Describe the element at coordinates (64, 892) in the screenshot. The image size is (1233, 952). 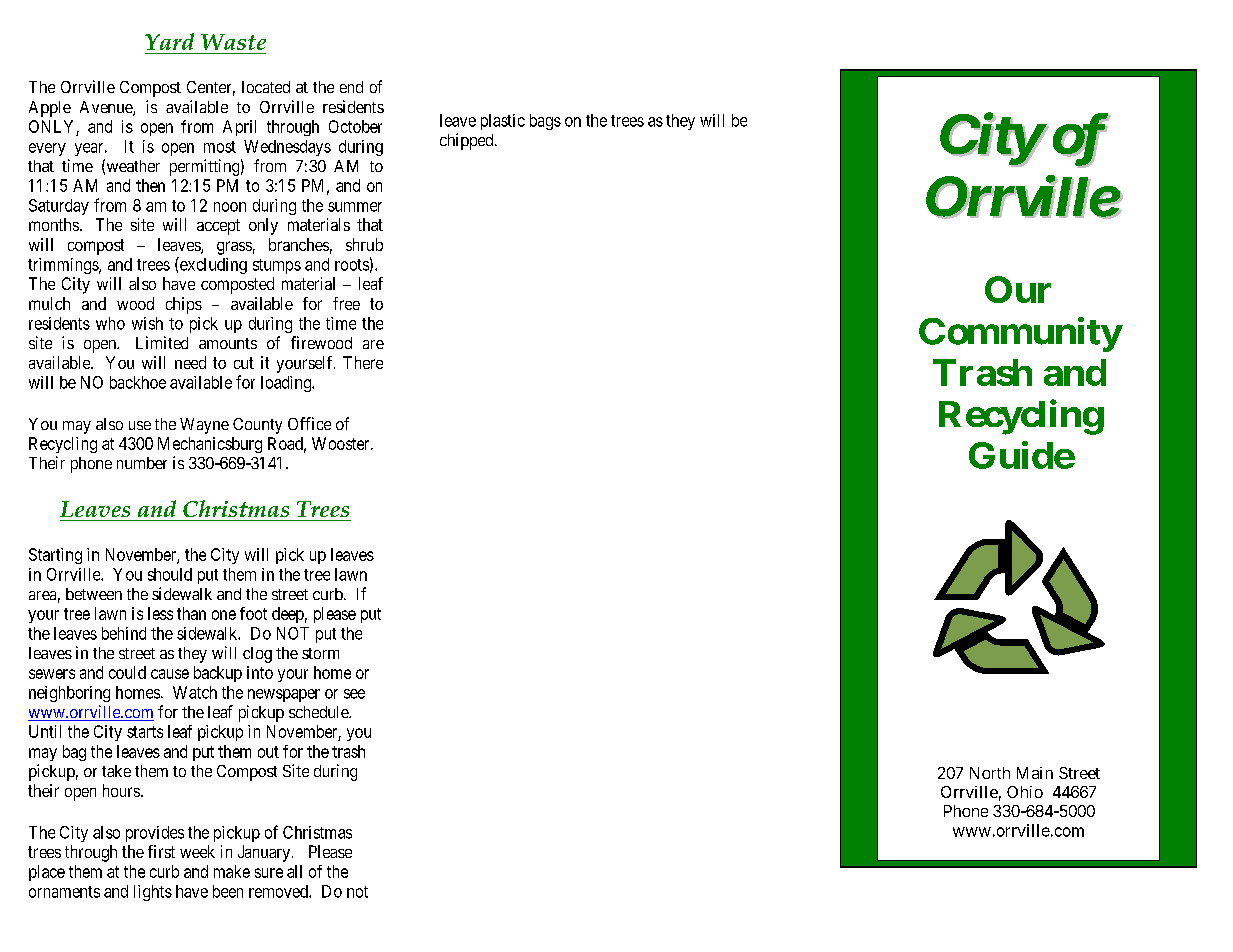
I see `ornaments` at that location.
